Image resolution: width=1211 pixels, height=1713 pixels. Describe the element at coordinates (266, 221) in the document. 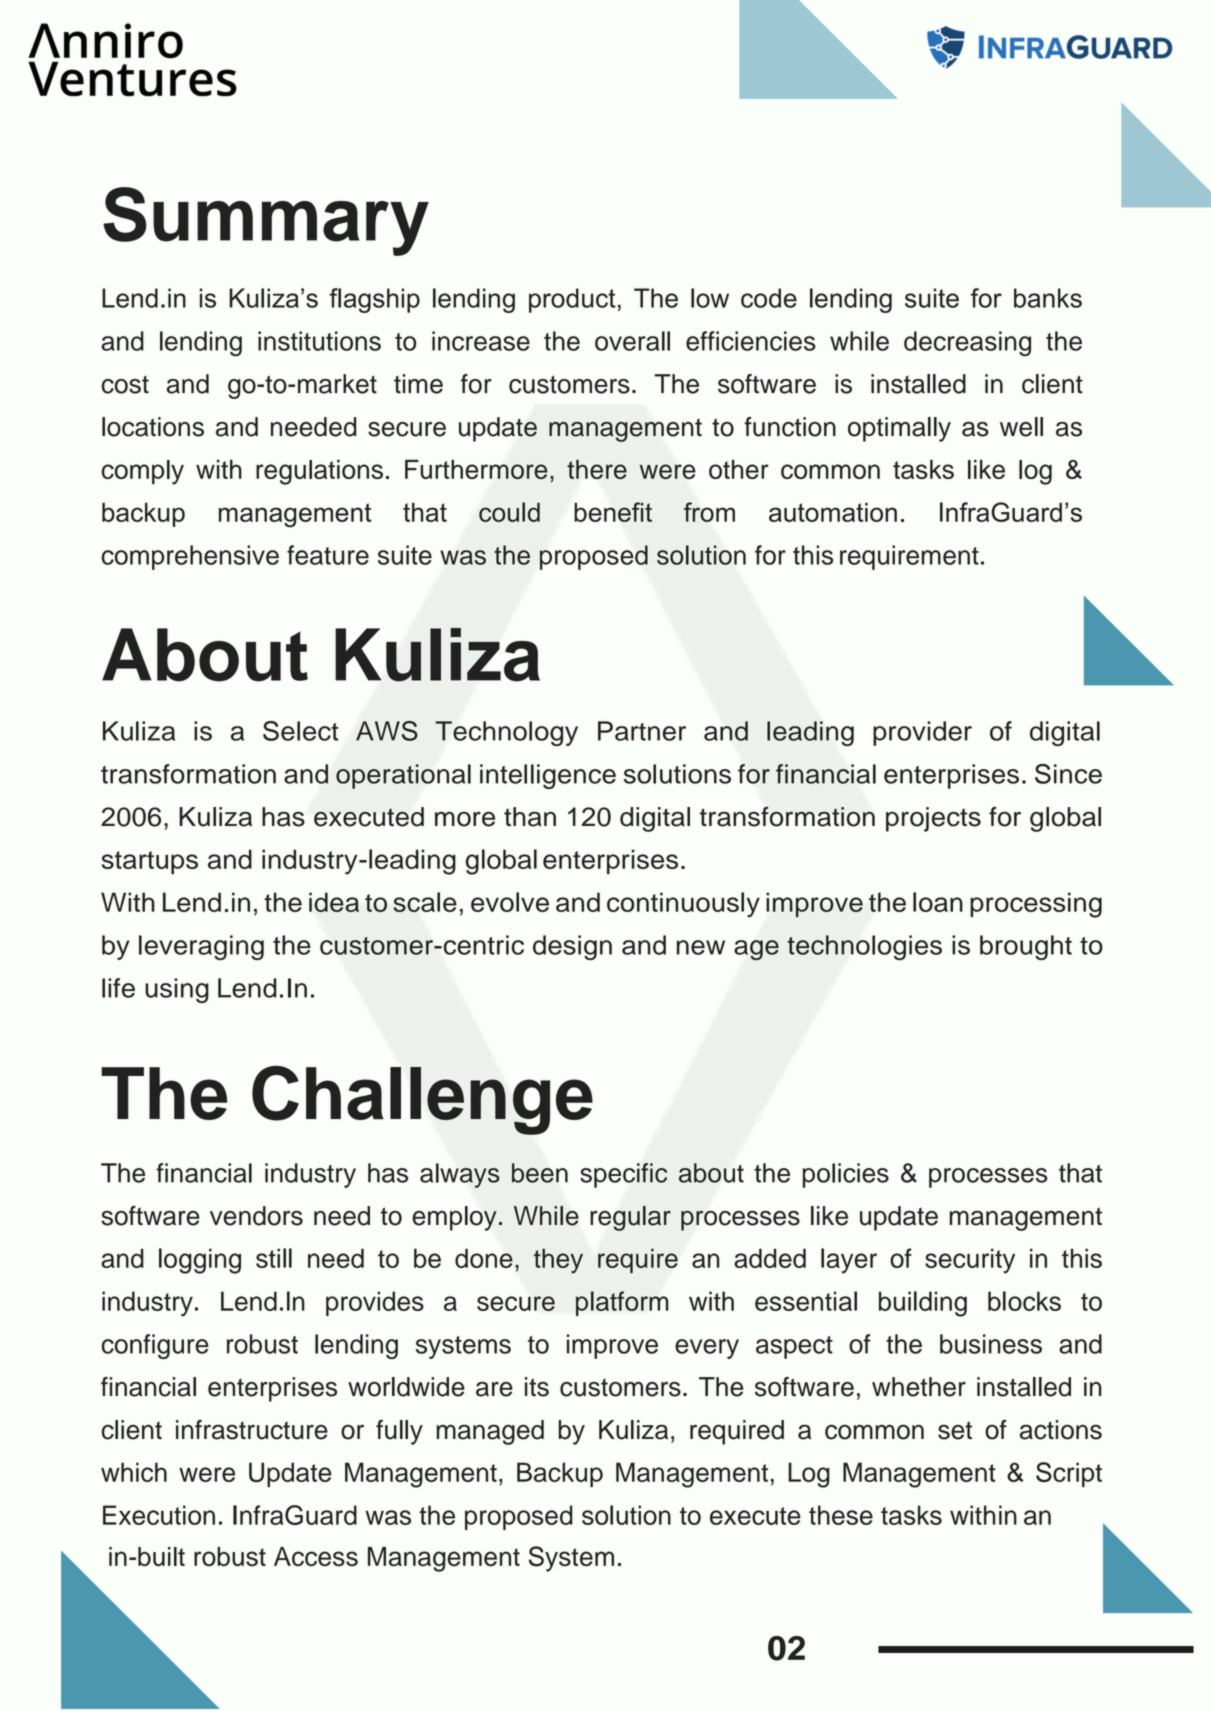

I see `Summary` at that location.
